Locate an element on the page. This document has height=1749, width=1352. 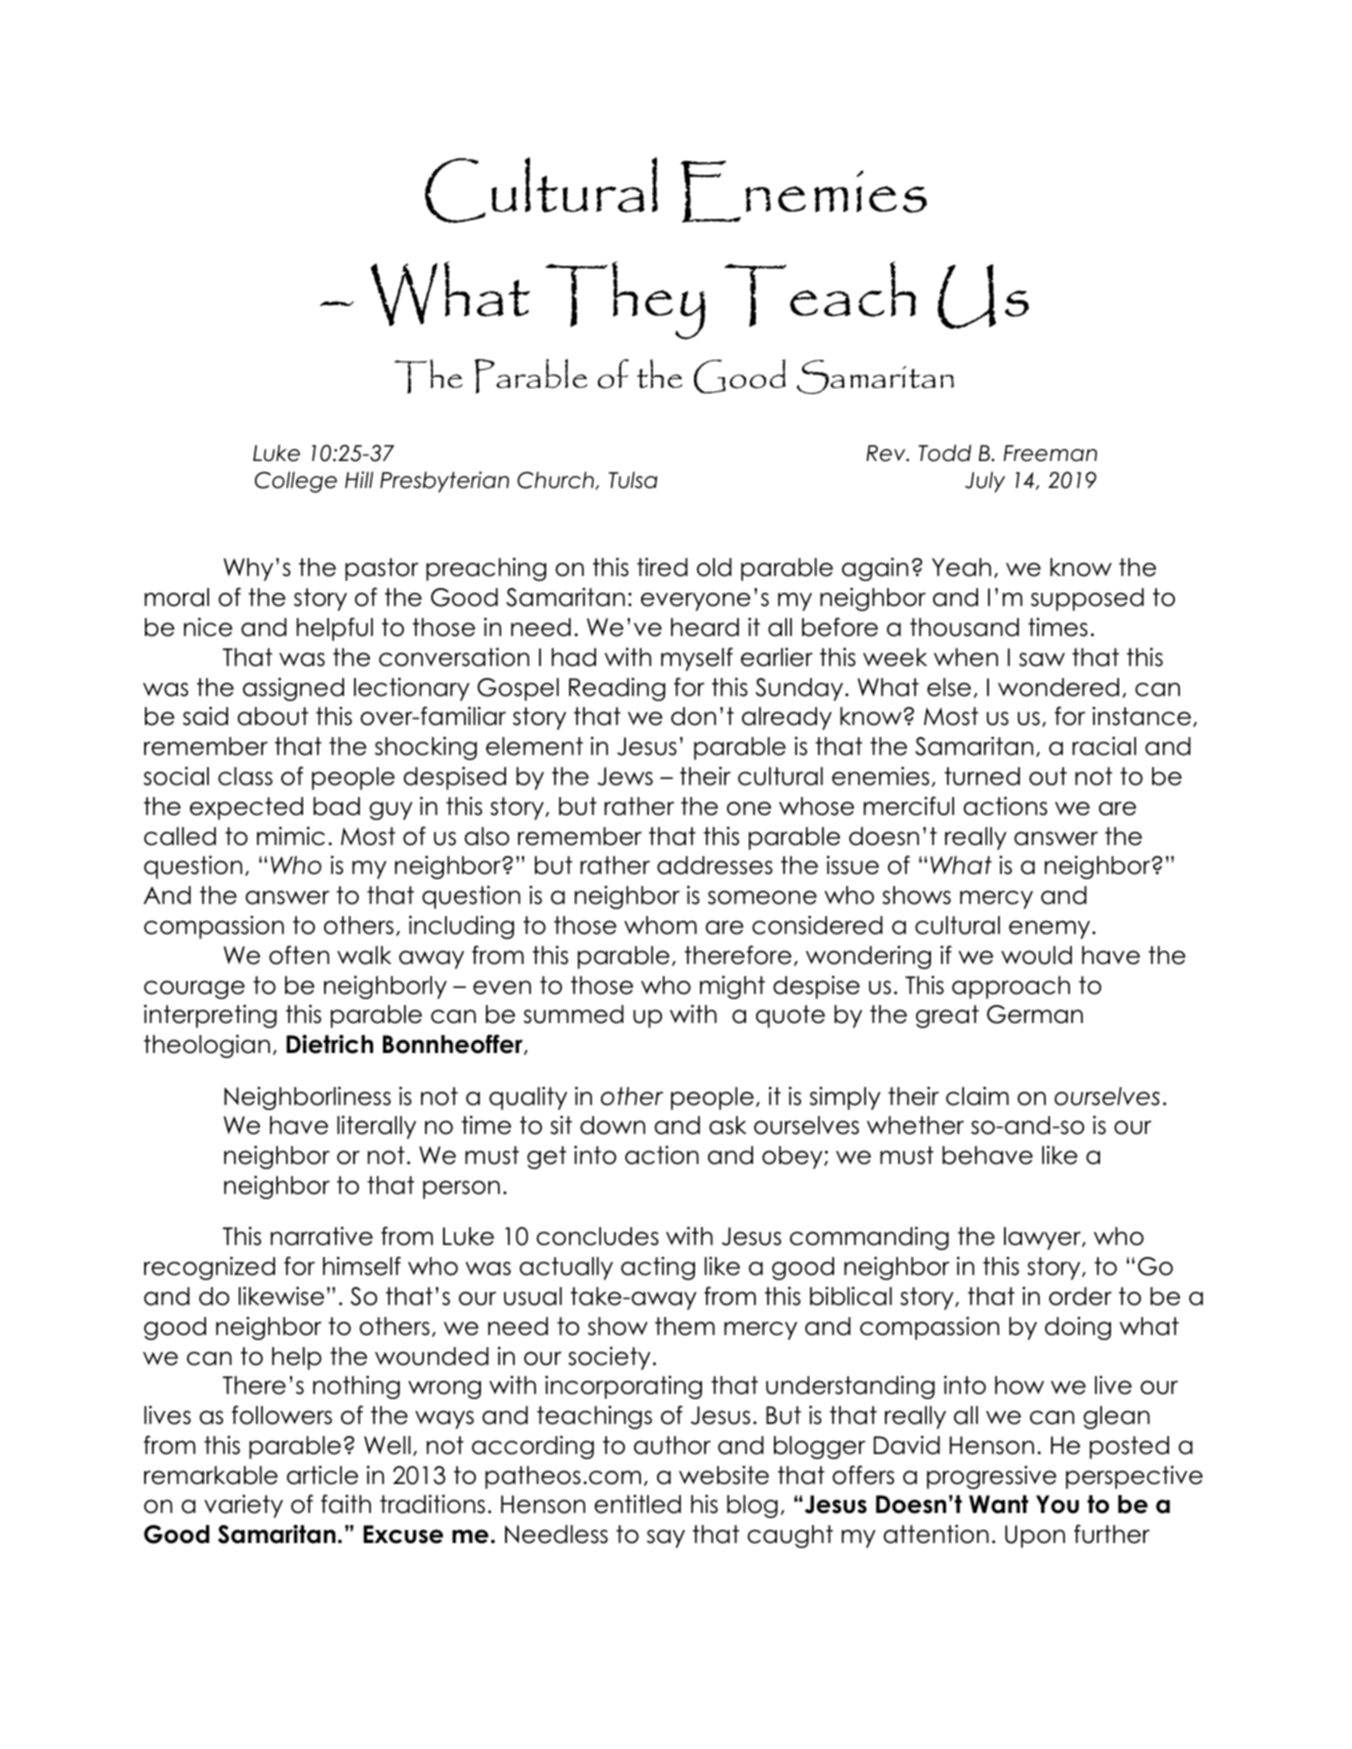
about is located at coordinates (272, 716).
